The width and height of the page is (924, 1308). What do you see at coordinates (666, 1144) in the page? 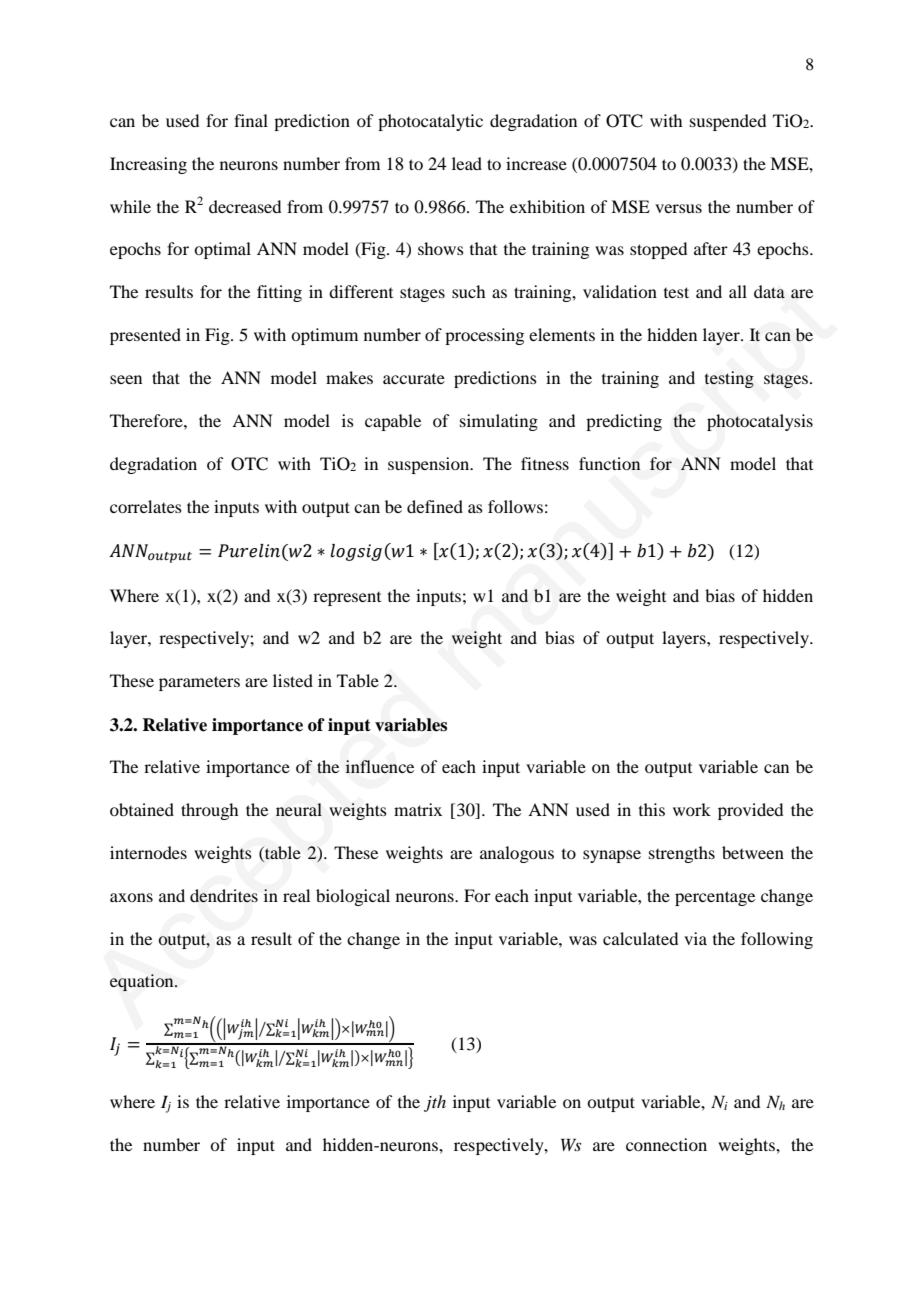
I see `connection` at bounding box center [666, 1144].
